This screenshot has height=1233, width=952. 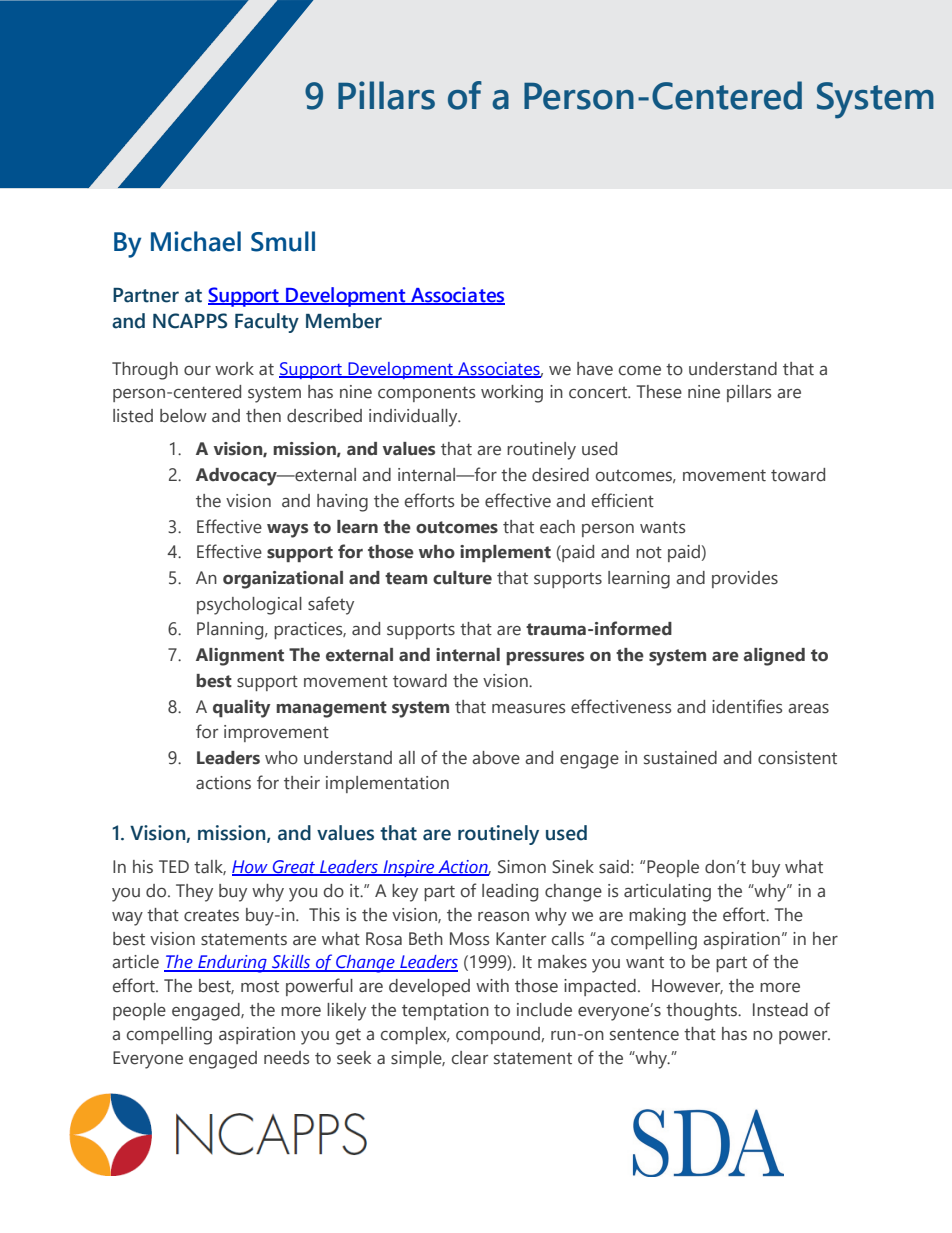 I want to click on consistent, so click(x=797, y=758).
